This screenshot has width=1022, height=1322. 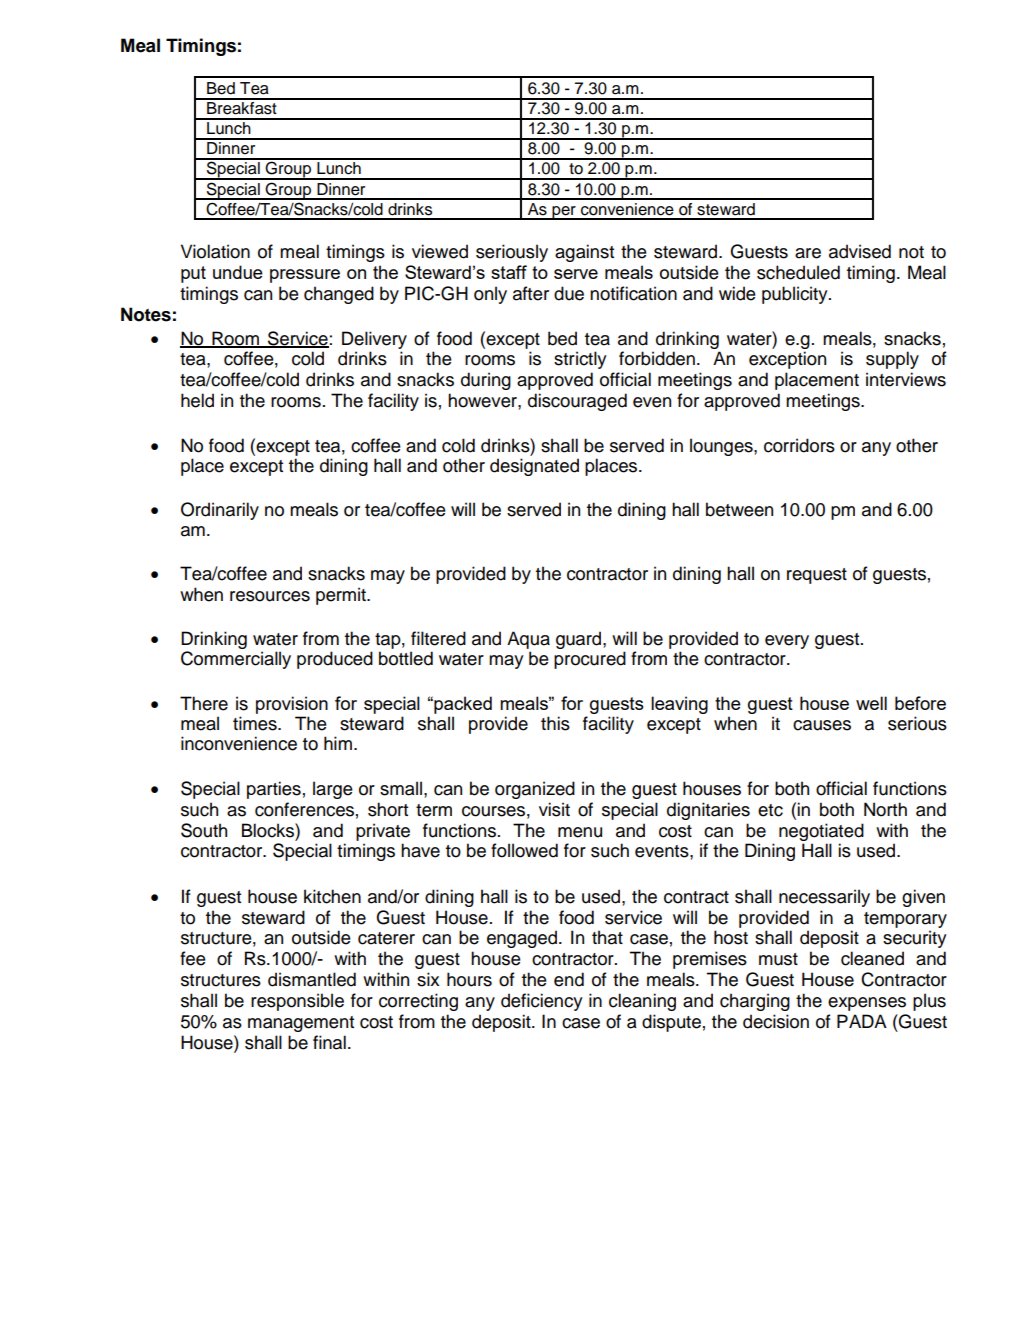 What do you see at coordinates (534, 467) in the screenshot?
I see `designated` at bounding box center [534, 467].
